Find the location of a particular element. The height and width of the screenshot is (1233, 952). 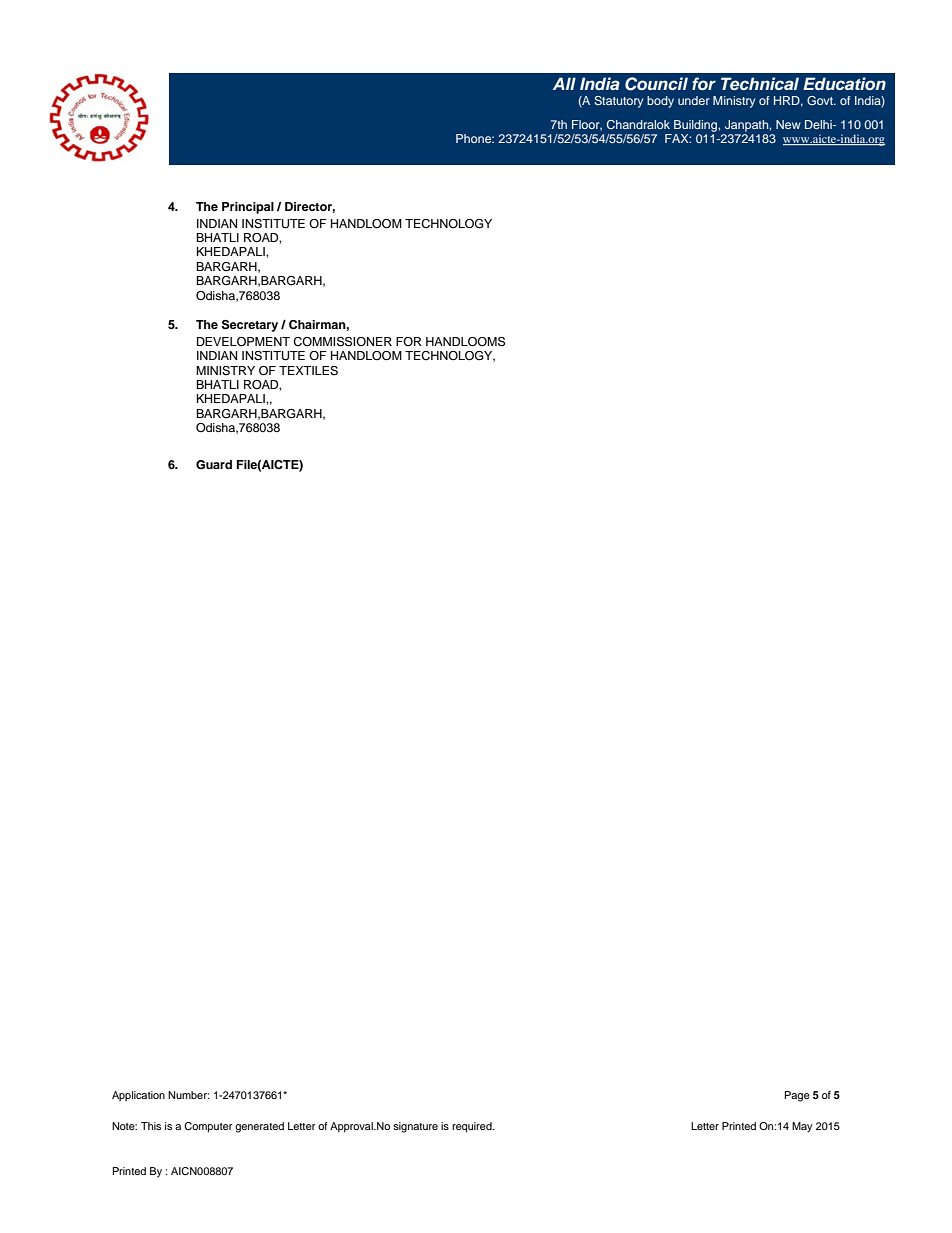

All is located at coordinates (564, 83).
